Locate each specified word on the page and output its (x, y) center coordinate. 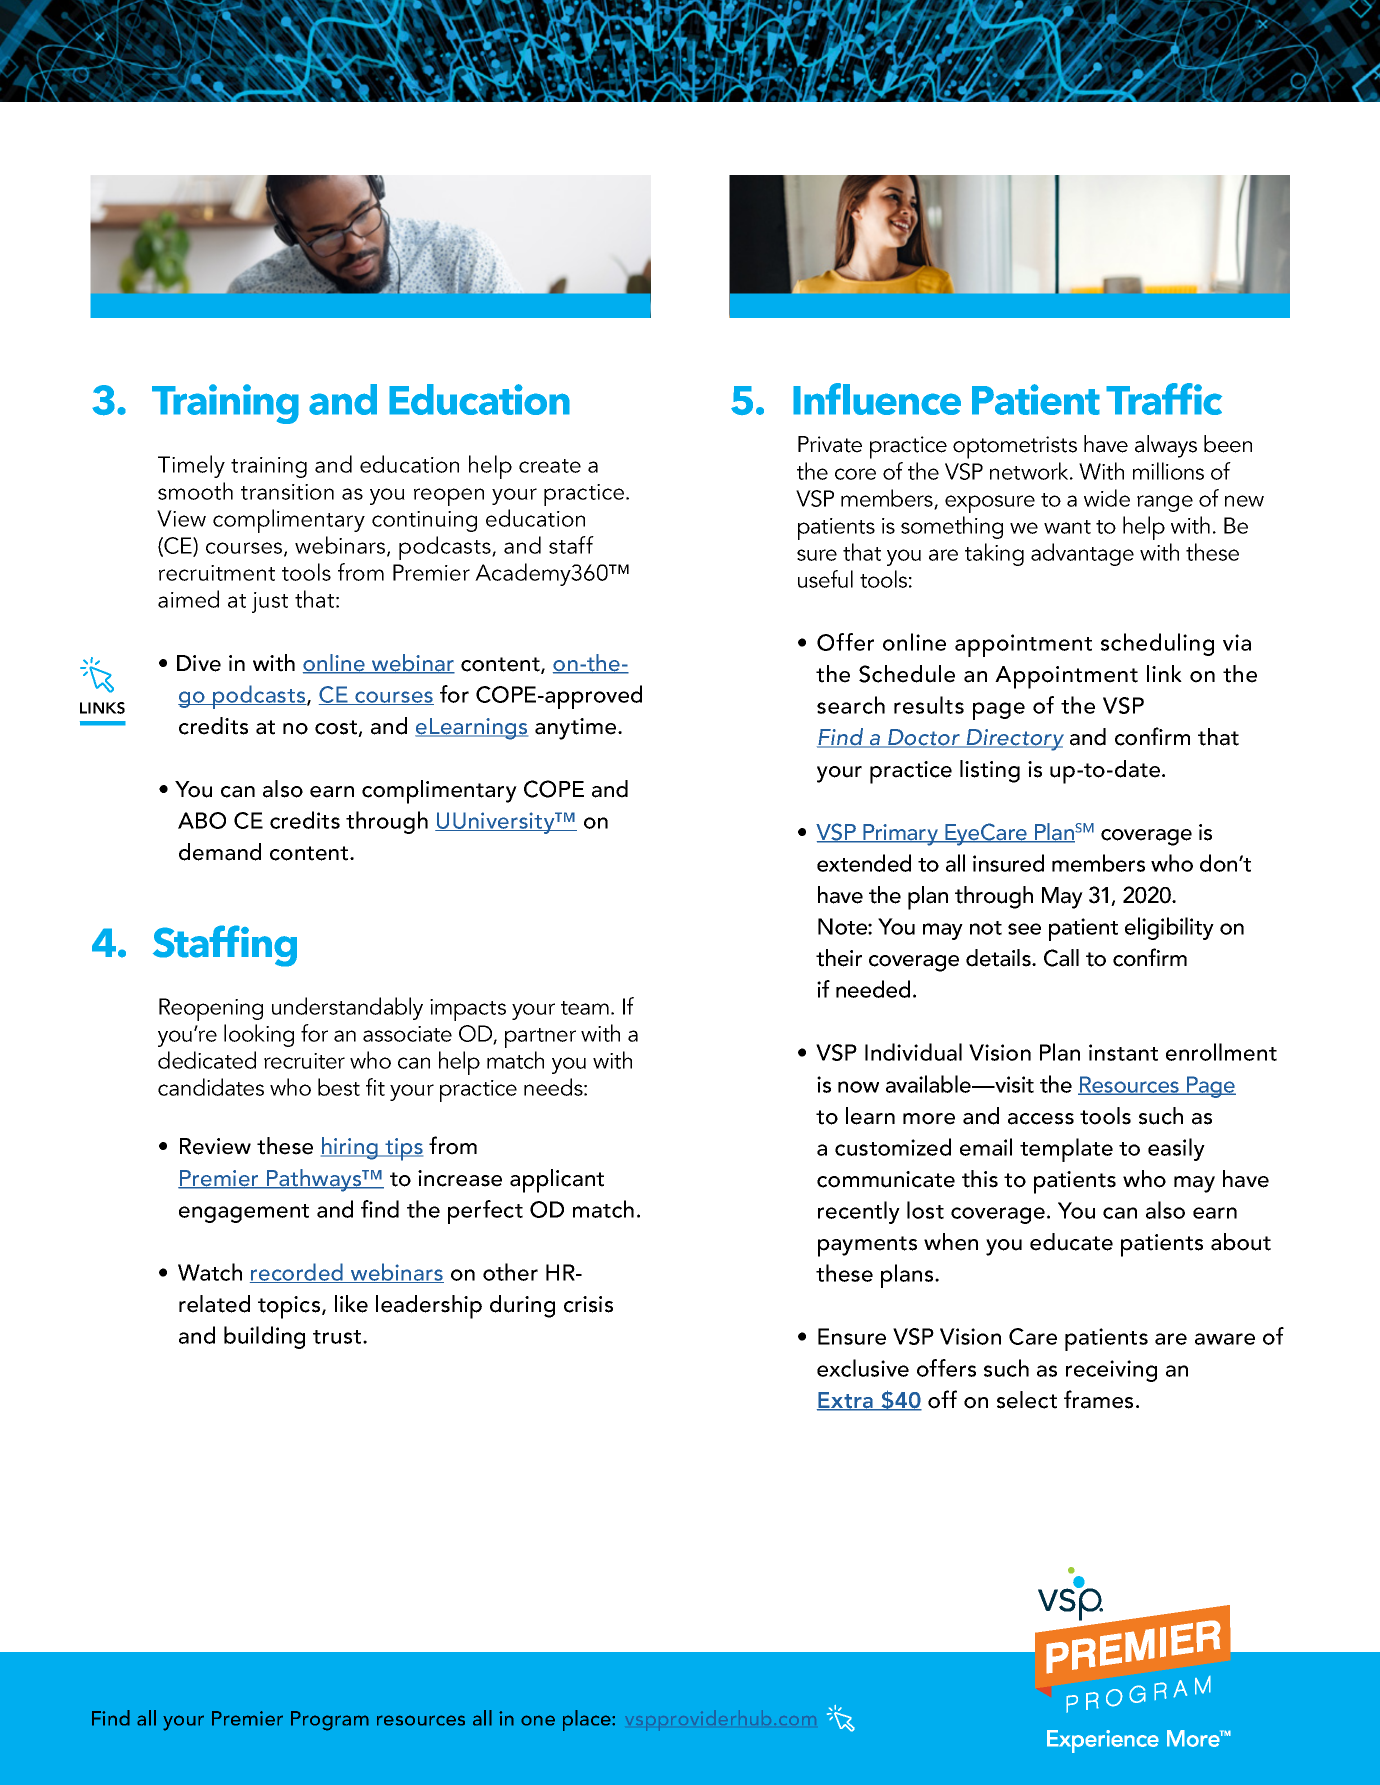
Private (830, 444)
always (1166, 446)
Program (330, 1721)
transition (287, 492)
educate (1071, 1242)
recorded (298, 1273)
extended (864, 863)
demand (220, 852)
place (588, 1720)
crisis (588, 1304)
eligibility (1169, 928)
